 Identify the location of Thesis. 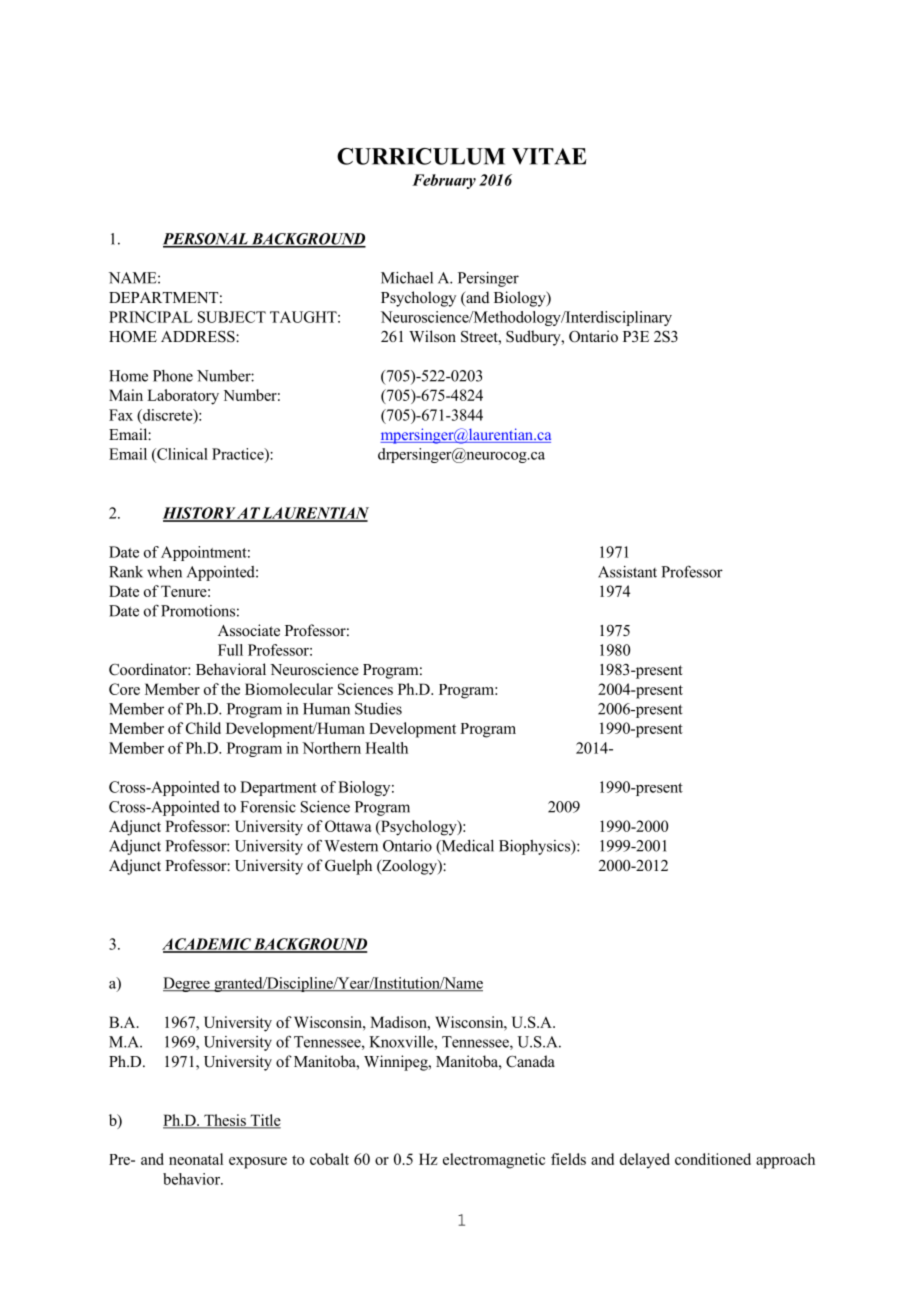
(225, 1121).
